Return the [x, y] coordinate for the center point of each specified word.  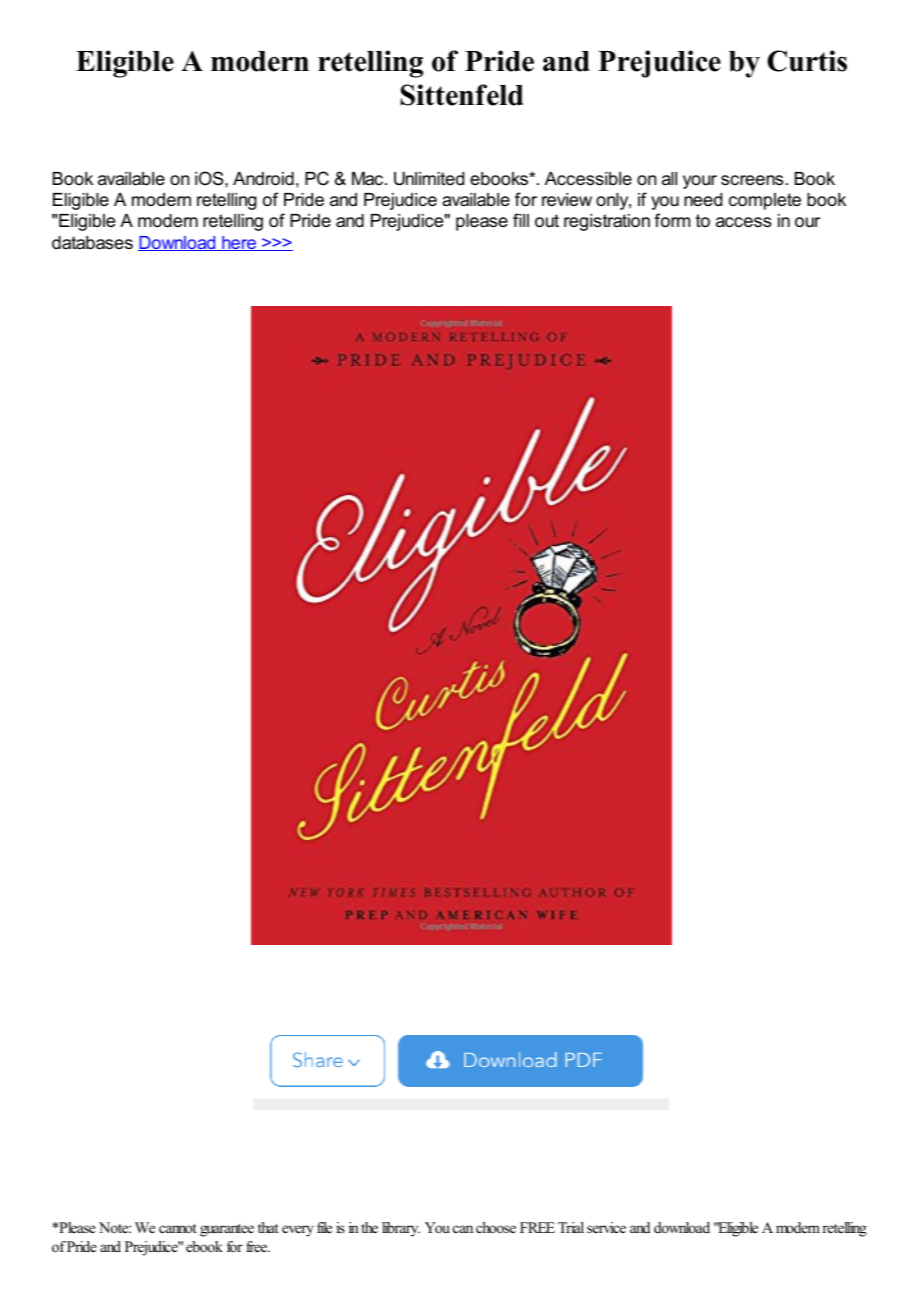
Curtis [807, 61]
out [547, 221]
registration [607, 222]
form [672, 220]
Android [263, 179]
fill [521, 220]
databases [92, 243]
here [239, 243]
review [567, 200]
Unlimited [429, 179]
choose [496, 1227]
